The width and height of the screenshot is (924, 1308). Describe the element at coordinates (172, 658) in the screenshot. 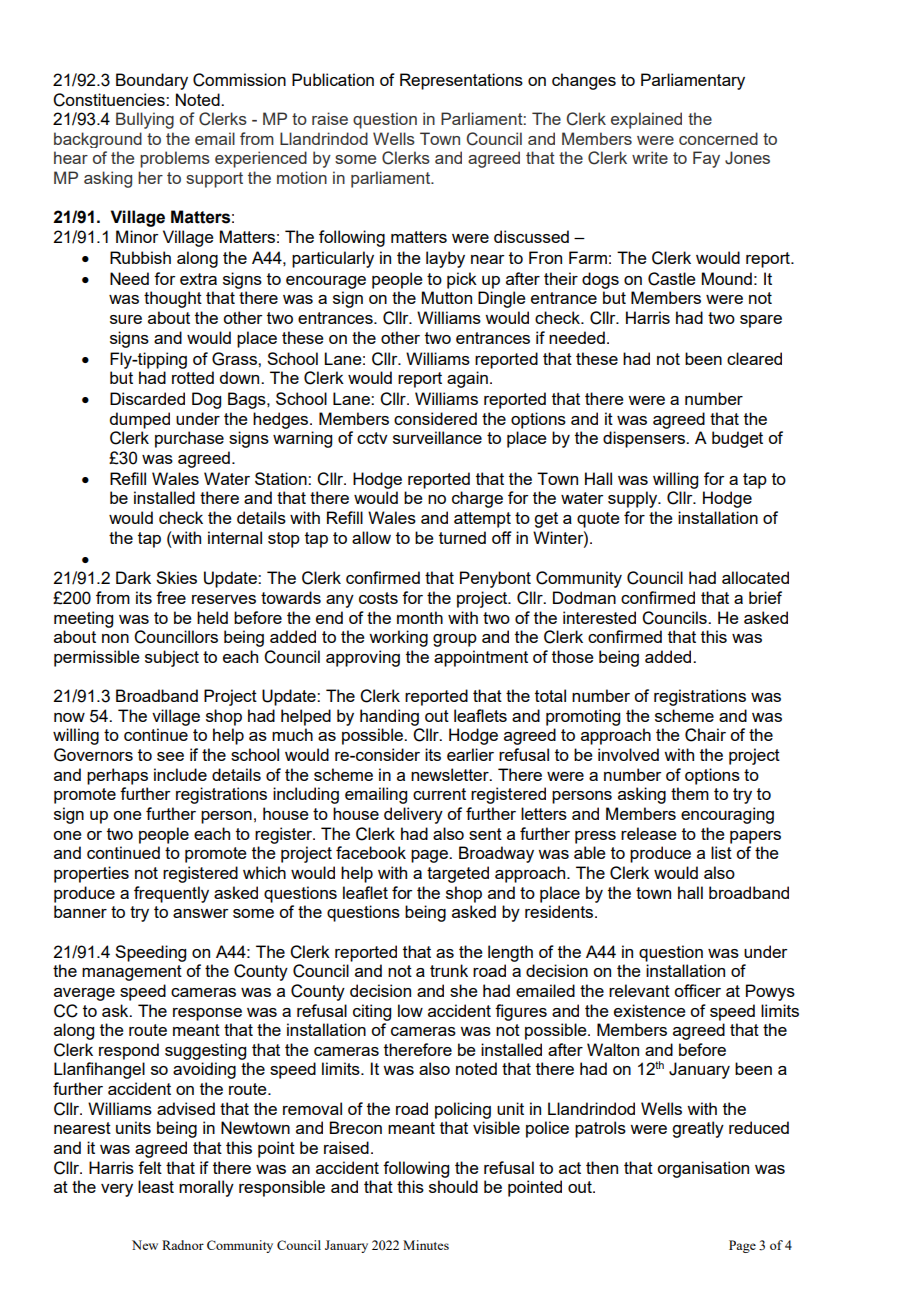

I see `subject` at that location.
